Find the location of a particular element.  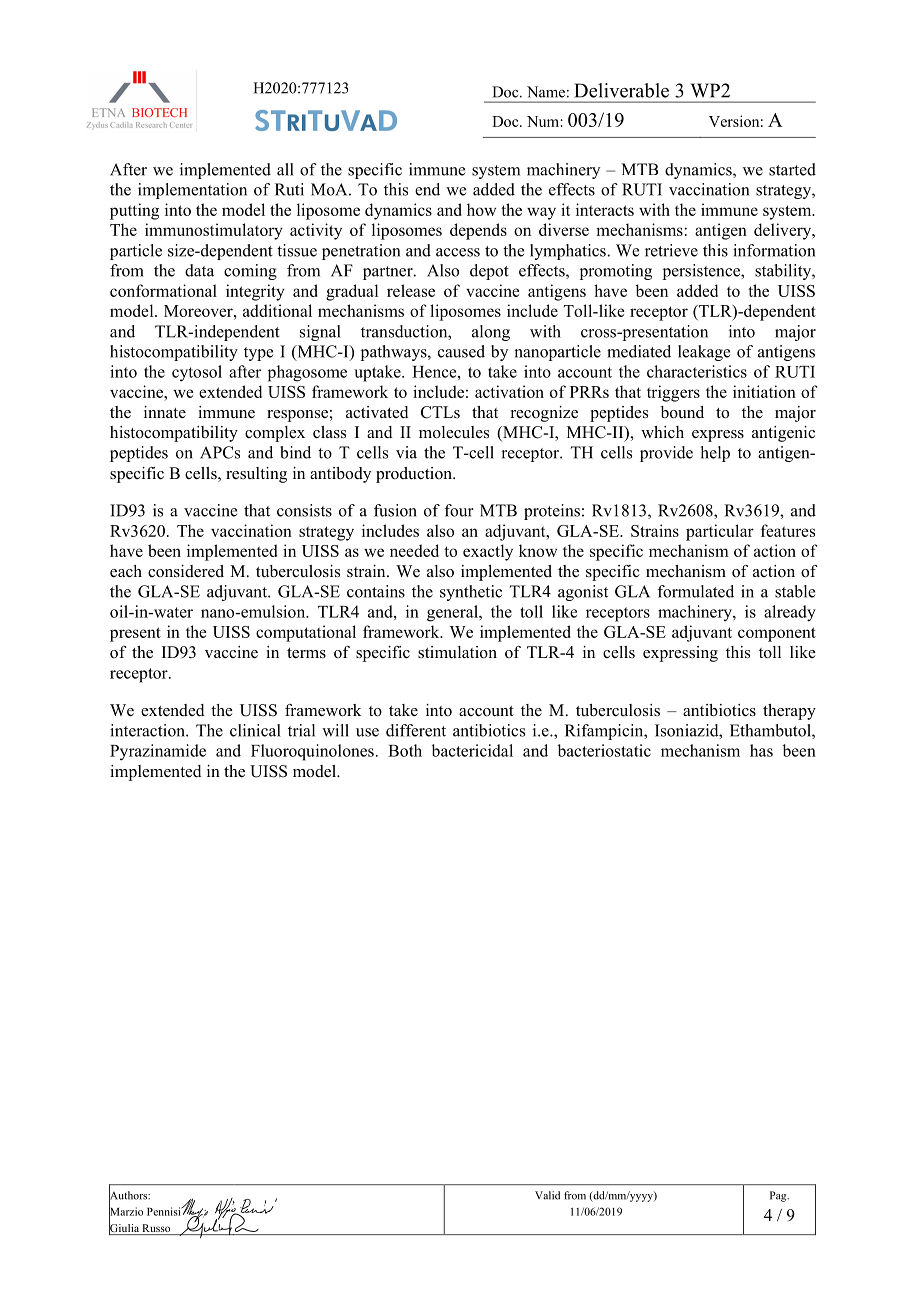

started is located at coordinates (792, 169).
